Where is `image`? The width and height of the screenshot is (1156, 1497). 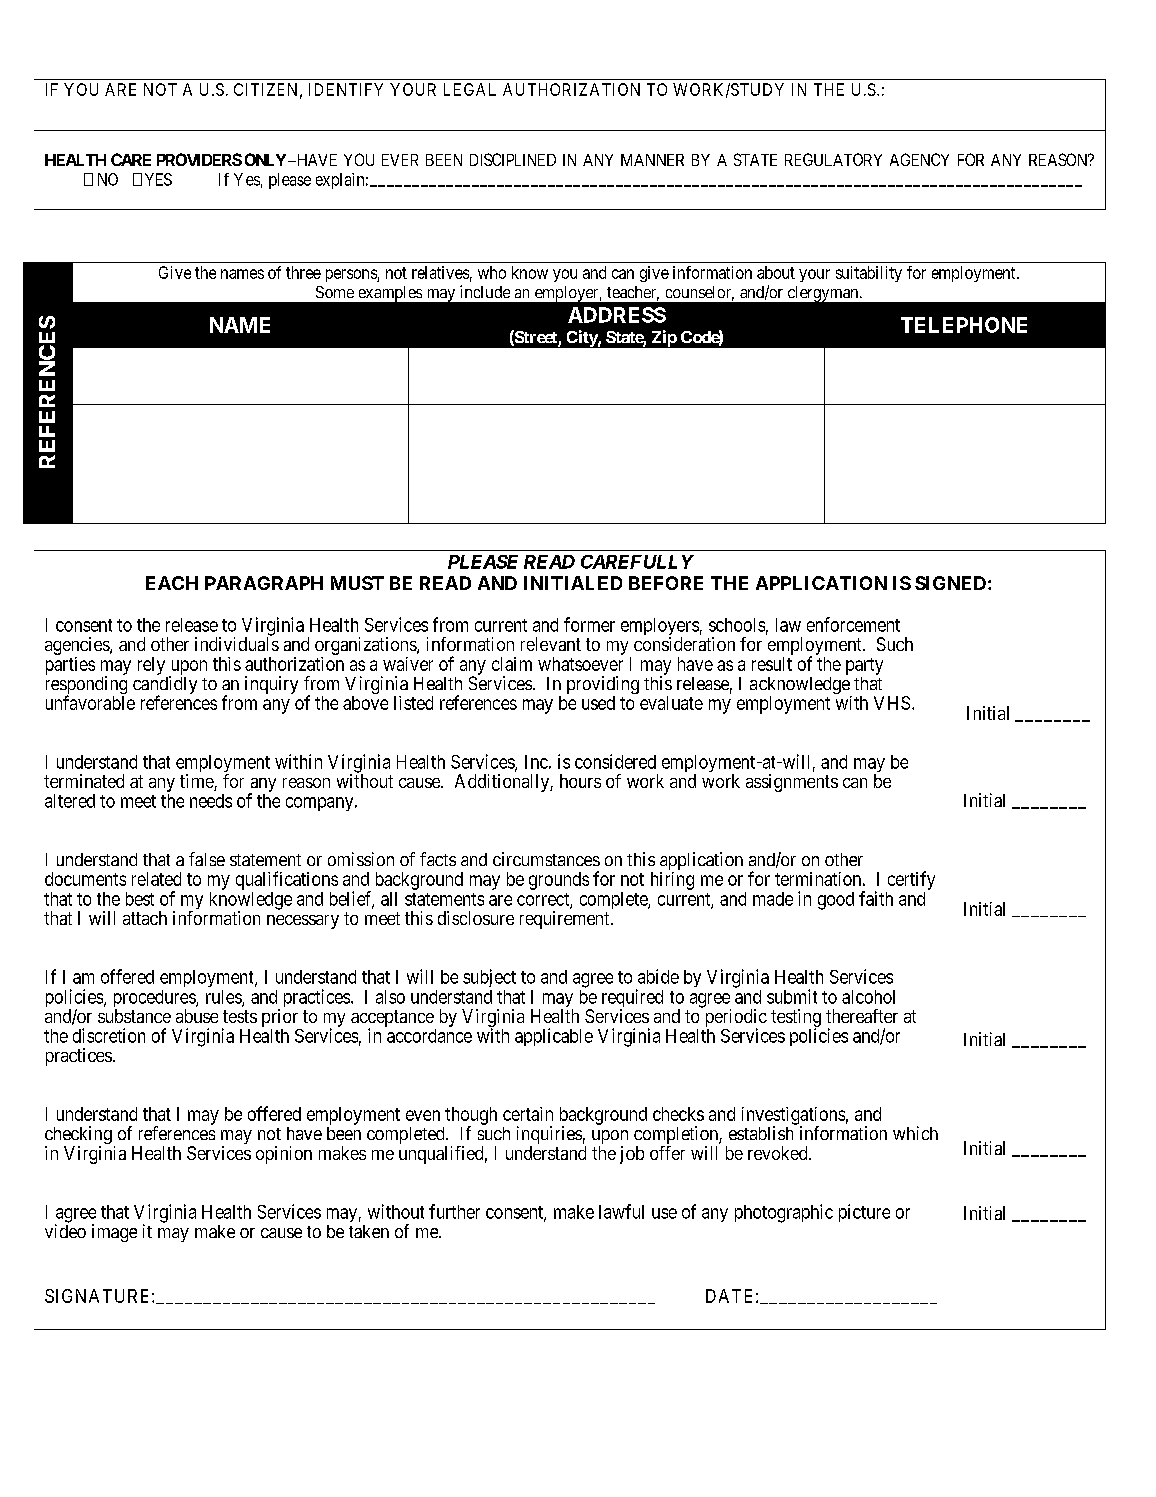 image is located at coordinates (114, 1233).
